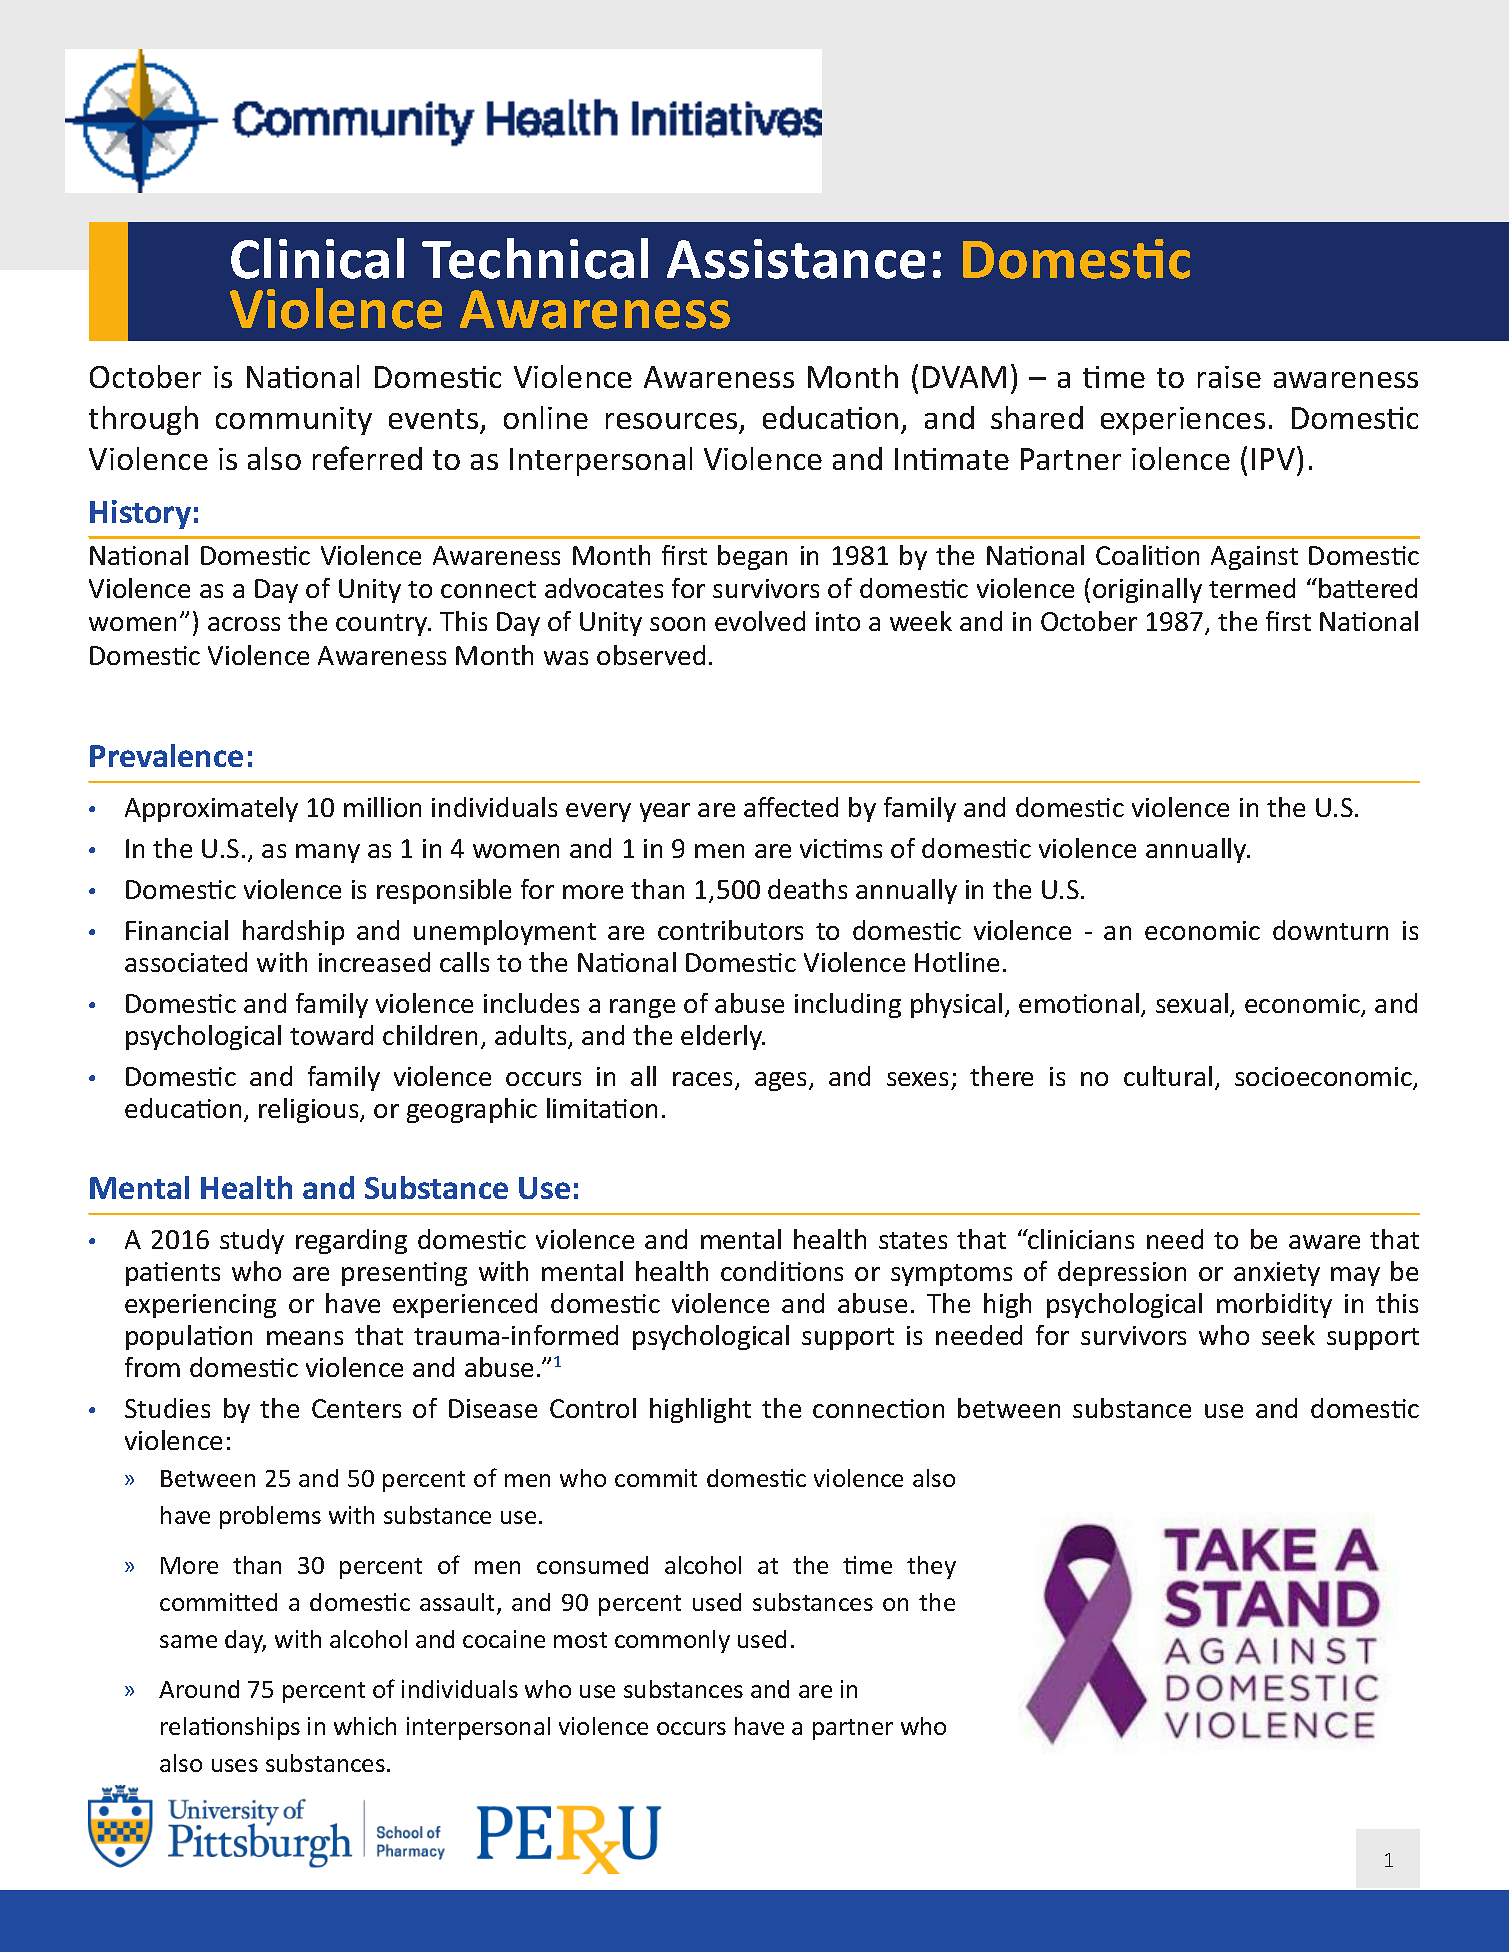 The width and height of the screenshot is (1509, 1952). Describe the element at coordinates (723, 1037) in the screenshot. I see `elderly` at that location.
